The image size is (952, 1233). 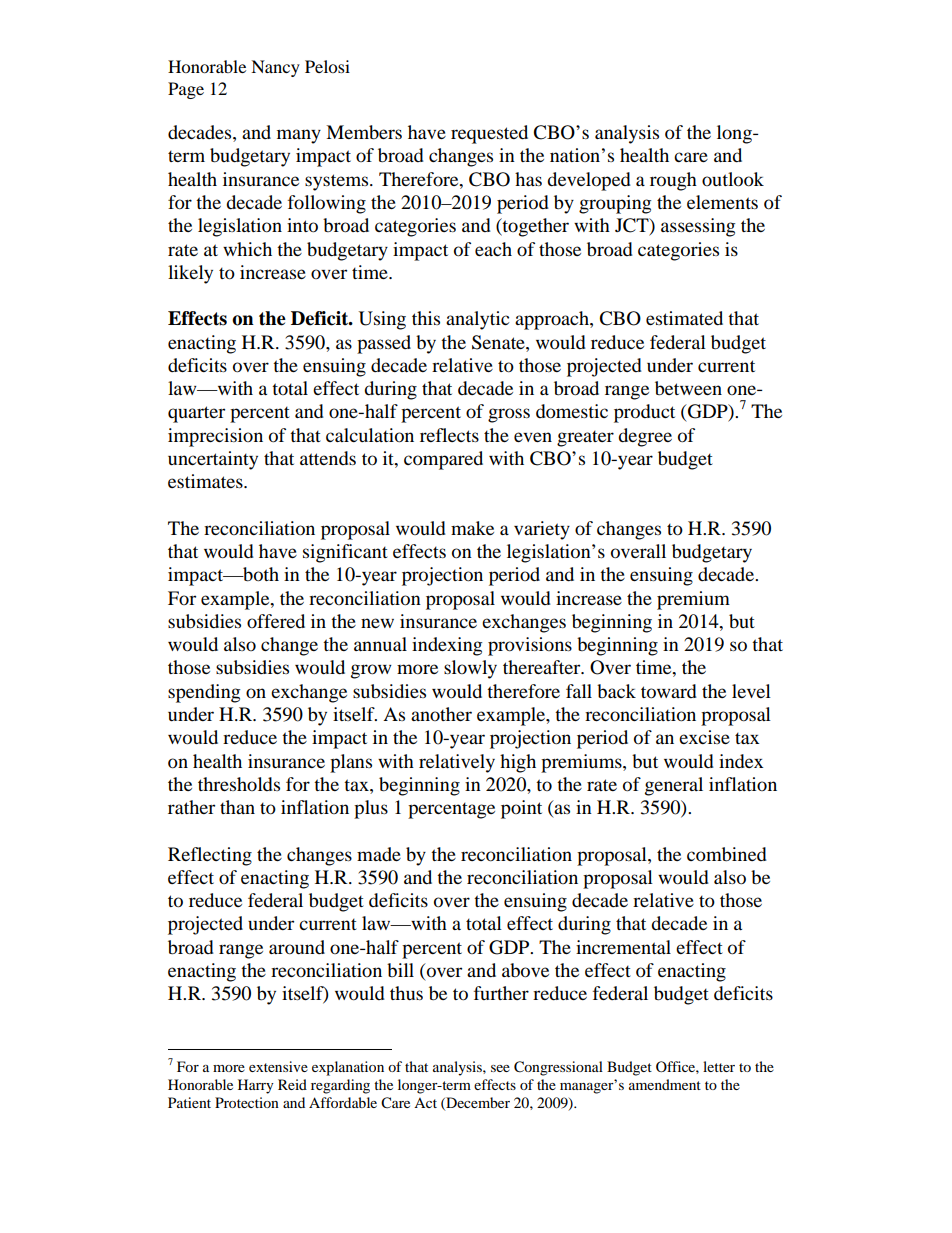 What do you see at coordinates (477, 320) in the document?
I see `analytic` at bounding box center [477, 320].
